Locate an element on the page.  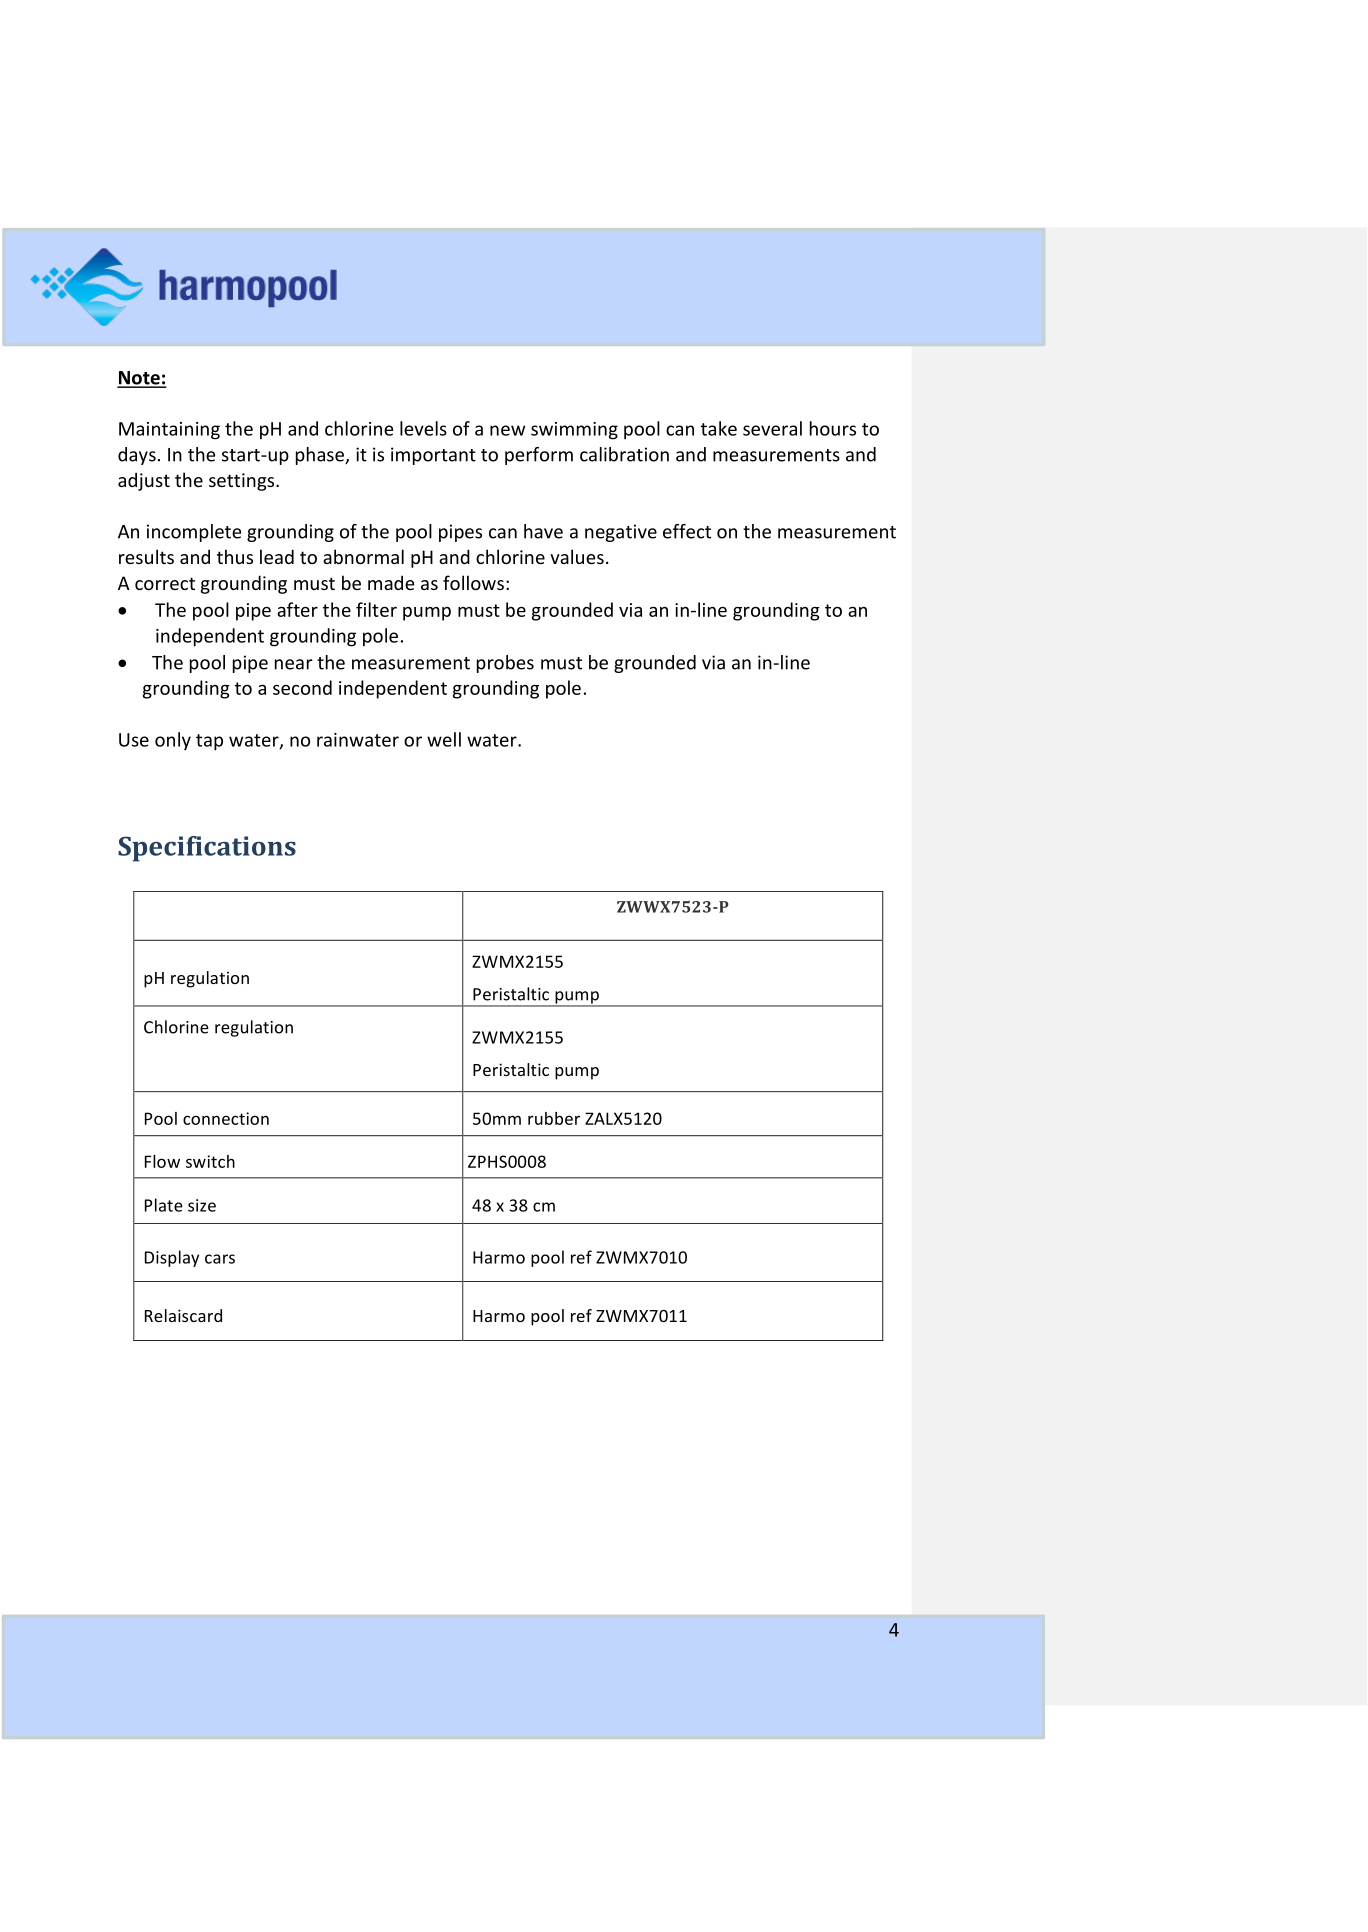
new is located at coordinates (507, 430).
